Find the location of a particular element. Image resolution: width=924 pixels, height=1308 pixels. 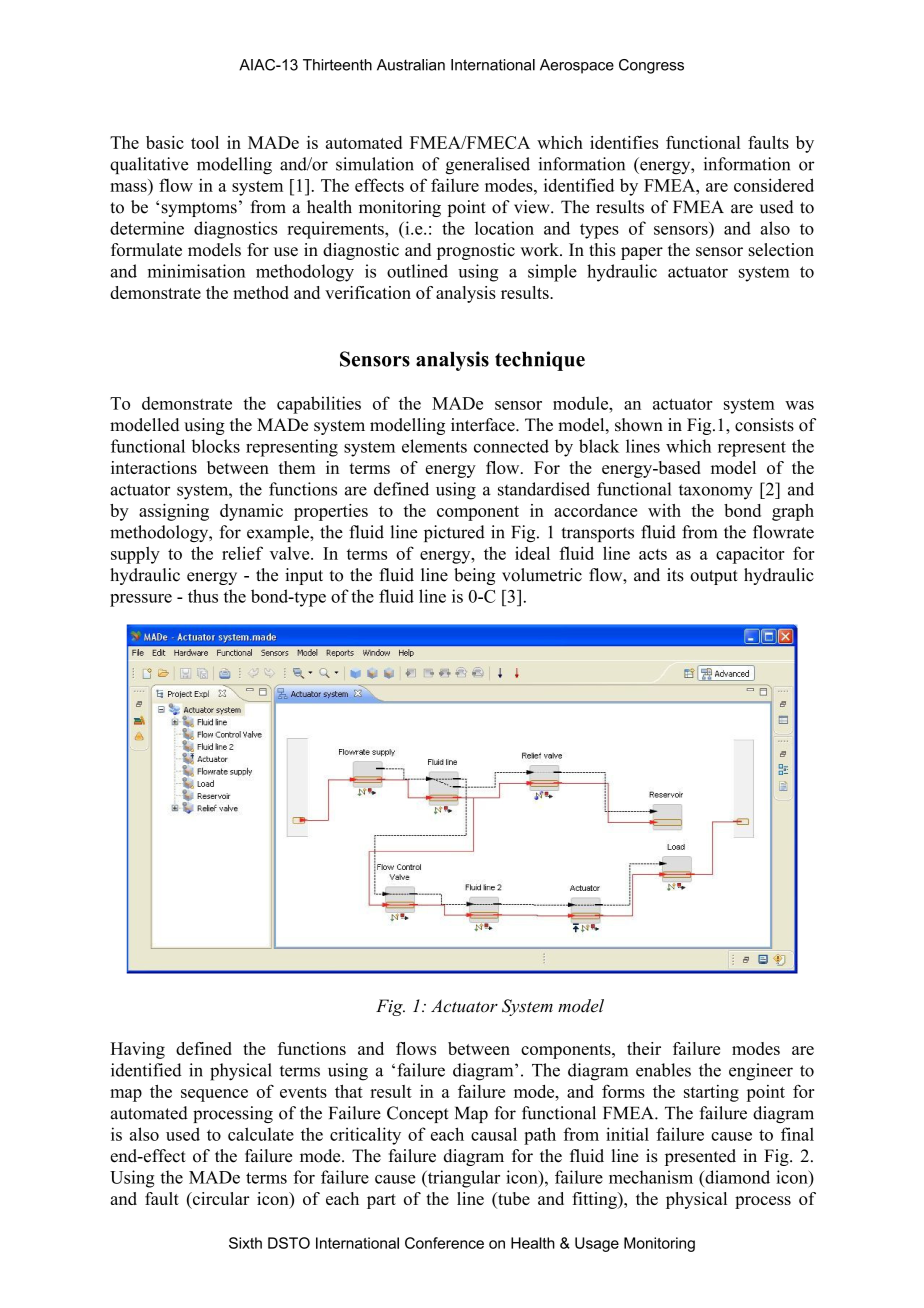

tool is located at coordinates (205, 142).
